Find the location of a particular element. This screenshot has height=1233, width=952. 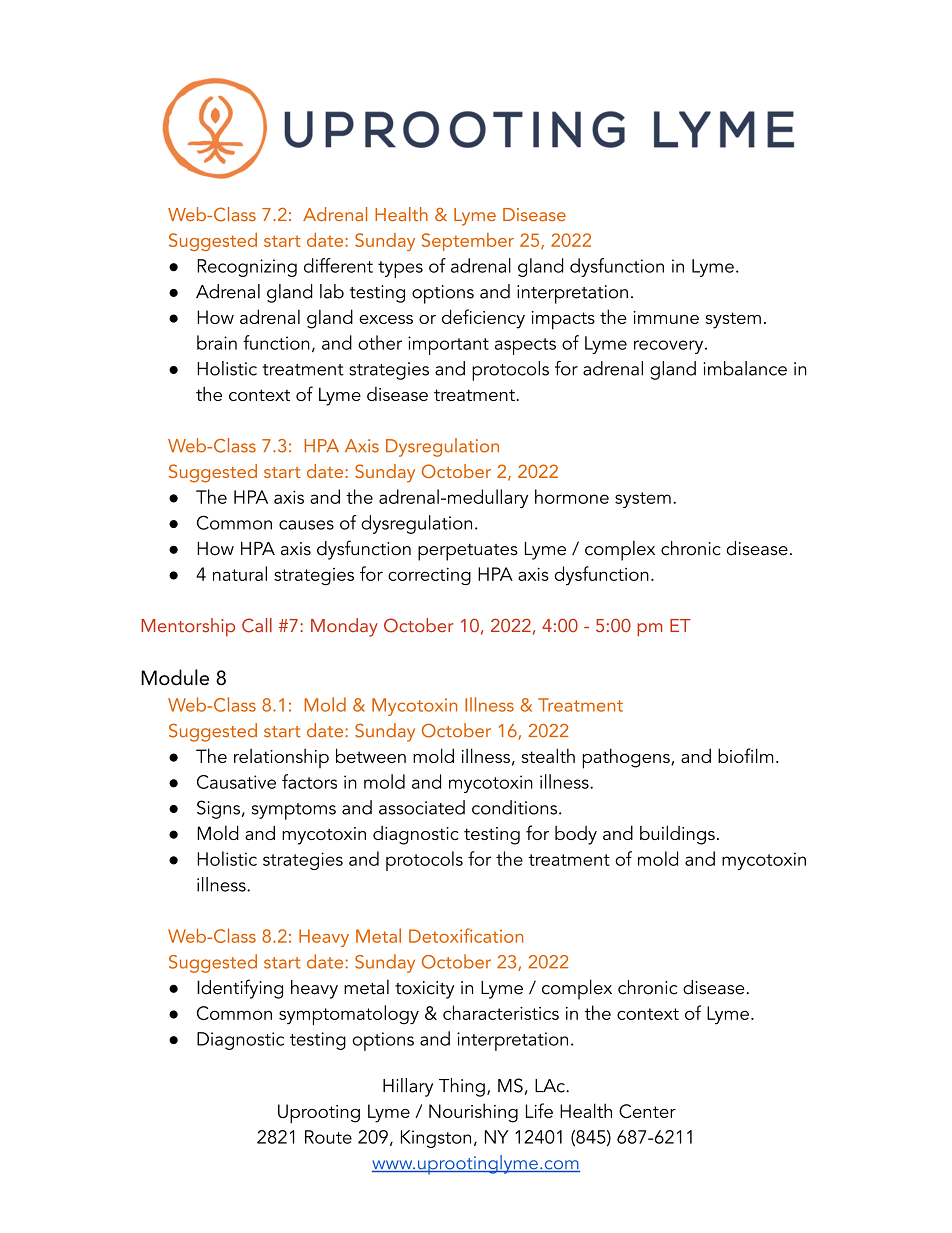

immune is located at coordinates (666, 317).
